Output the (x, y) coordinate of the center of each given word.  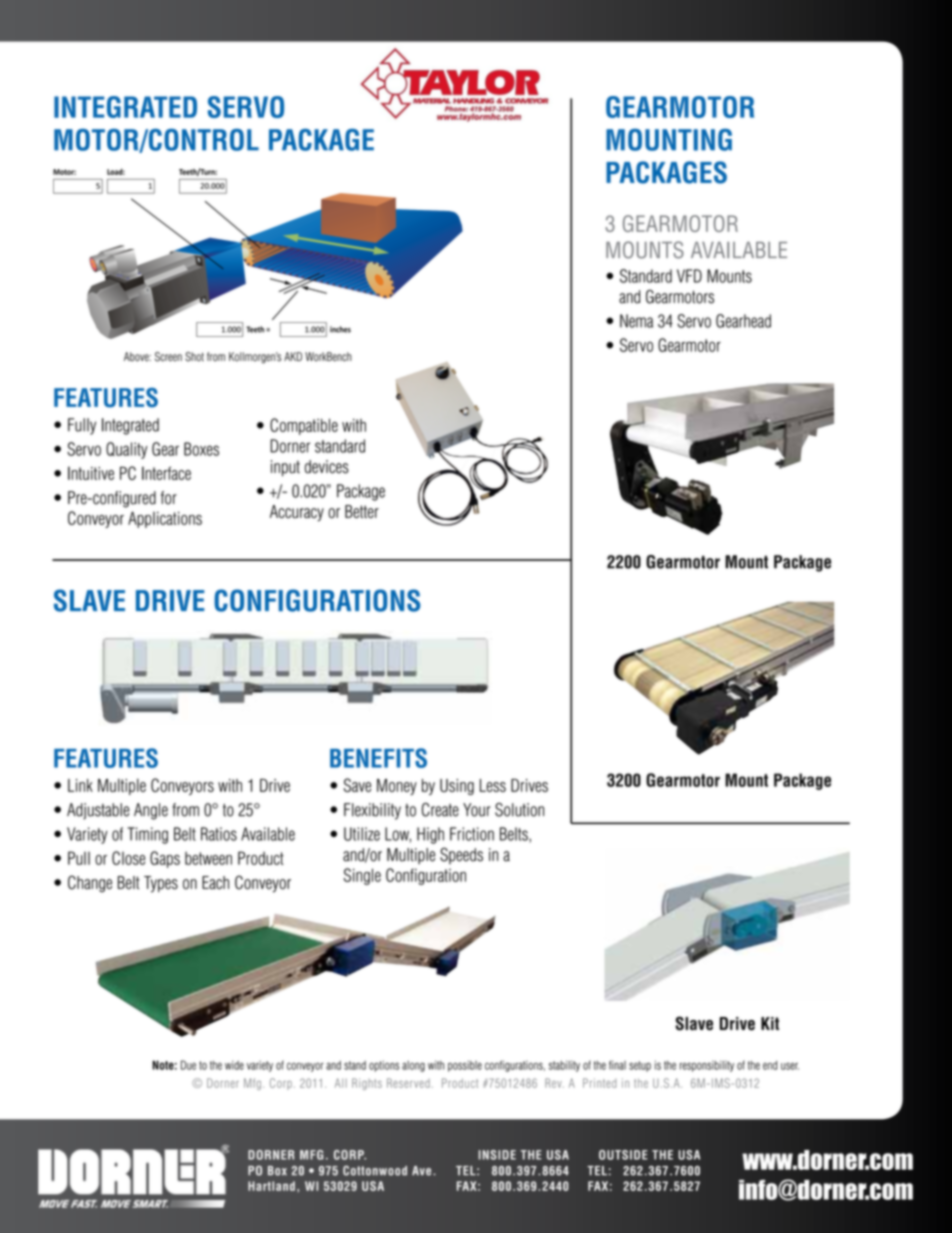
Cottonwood (375, 1170)
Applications (165, 519)
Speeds (461, 855)
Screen (168, 357)
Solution (519, 810)
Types (161, 884)
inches (340, 329)
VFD (689, 276)
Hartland (271, 1186)
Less (493, 785)
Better (362, 511)
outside (623, 1155)
